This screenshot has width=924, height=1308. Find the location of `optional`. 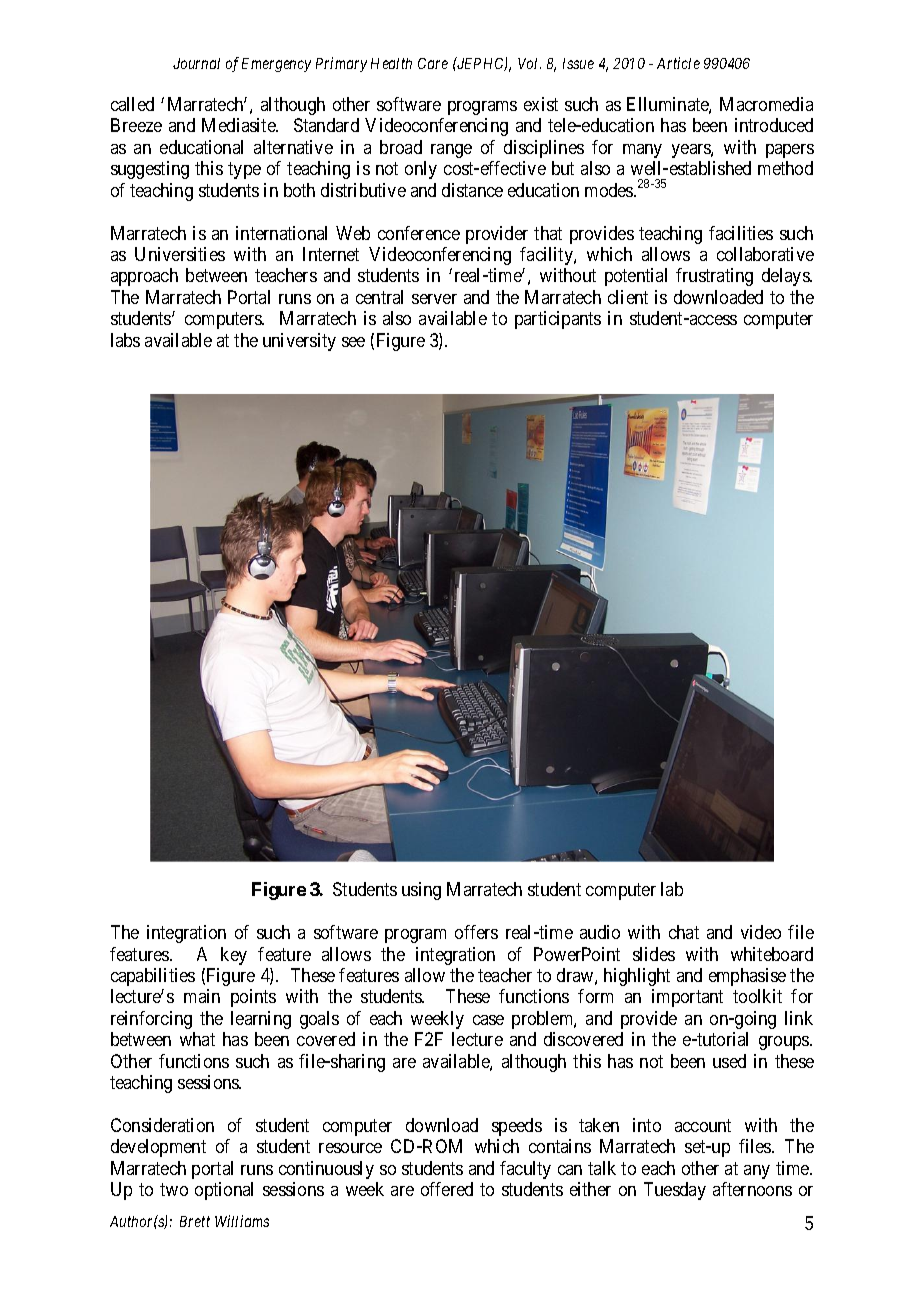

optional is located at coordinates (224, 1191).
